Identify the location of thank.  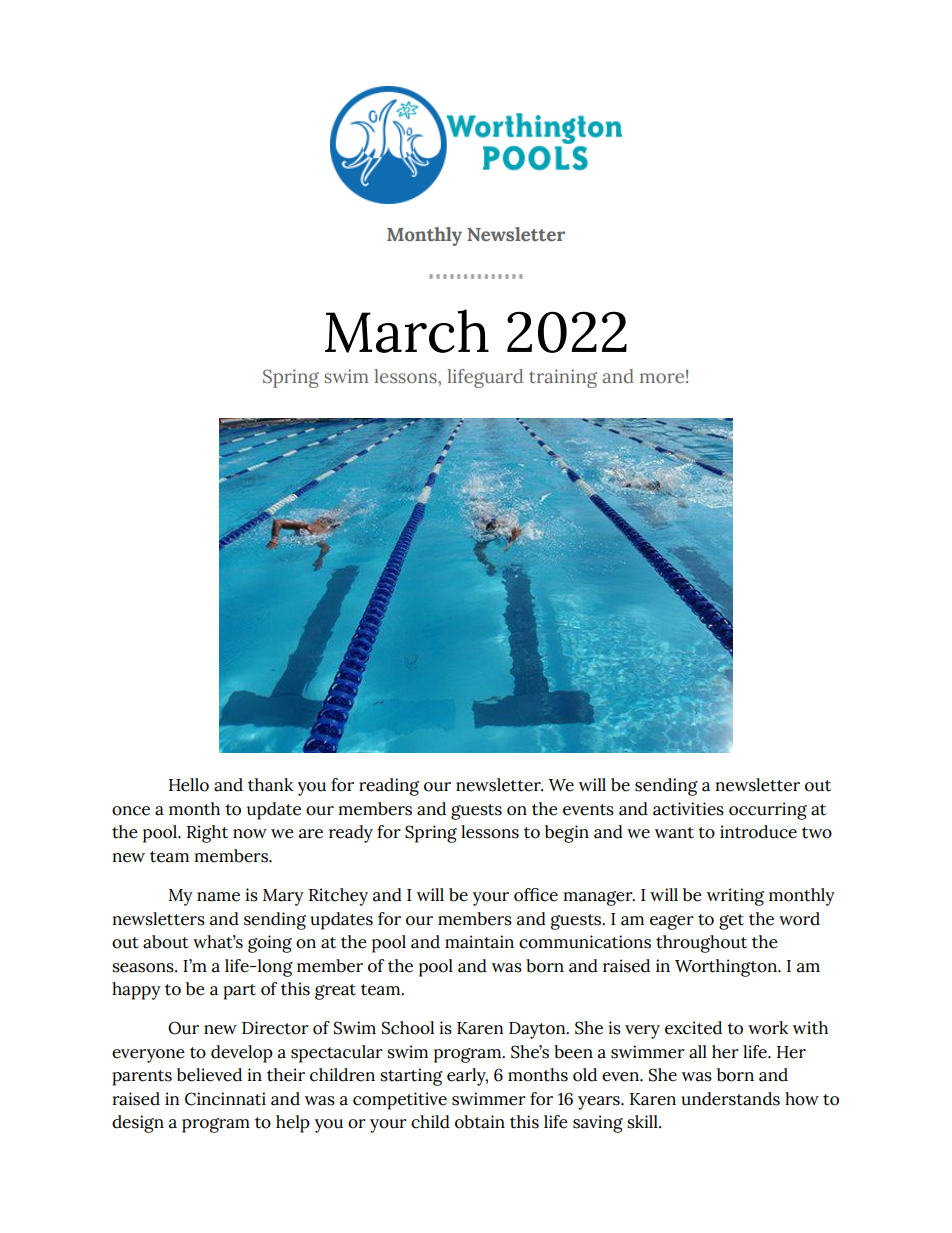
(270, 785).
